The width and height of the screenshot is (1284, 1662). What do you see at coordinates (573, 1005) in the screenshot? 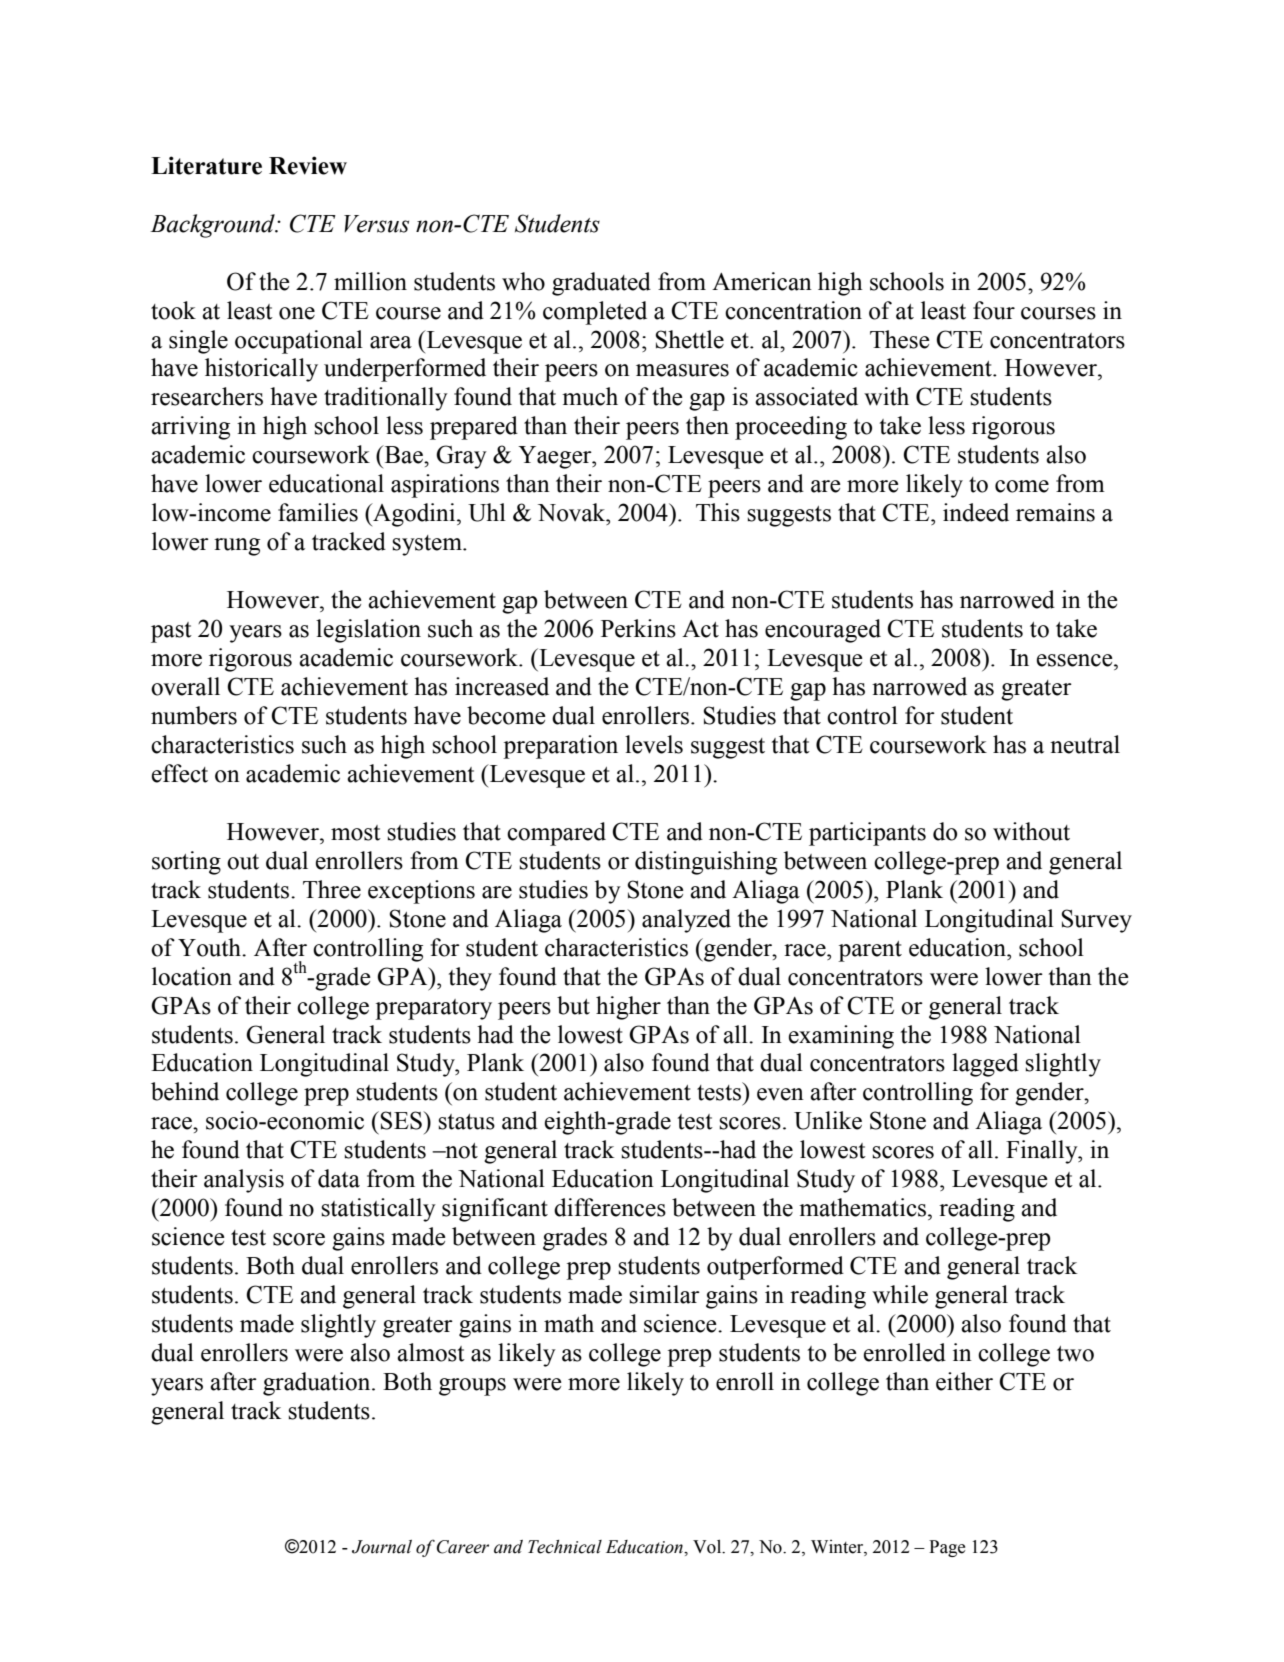
I see `but` at bounding box center [573, 1005].
